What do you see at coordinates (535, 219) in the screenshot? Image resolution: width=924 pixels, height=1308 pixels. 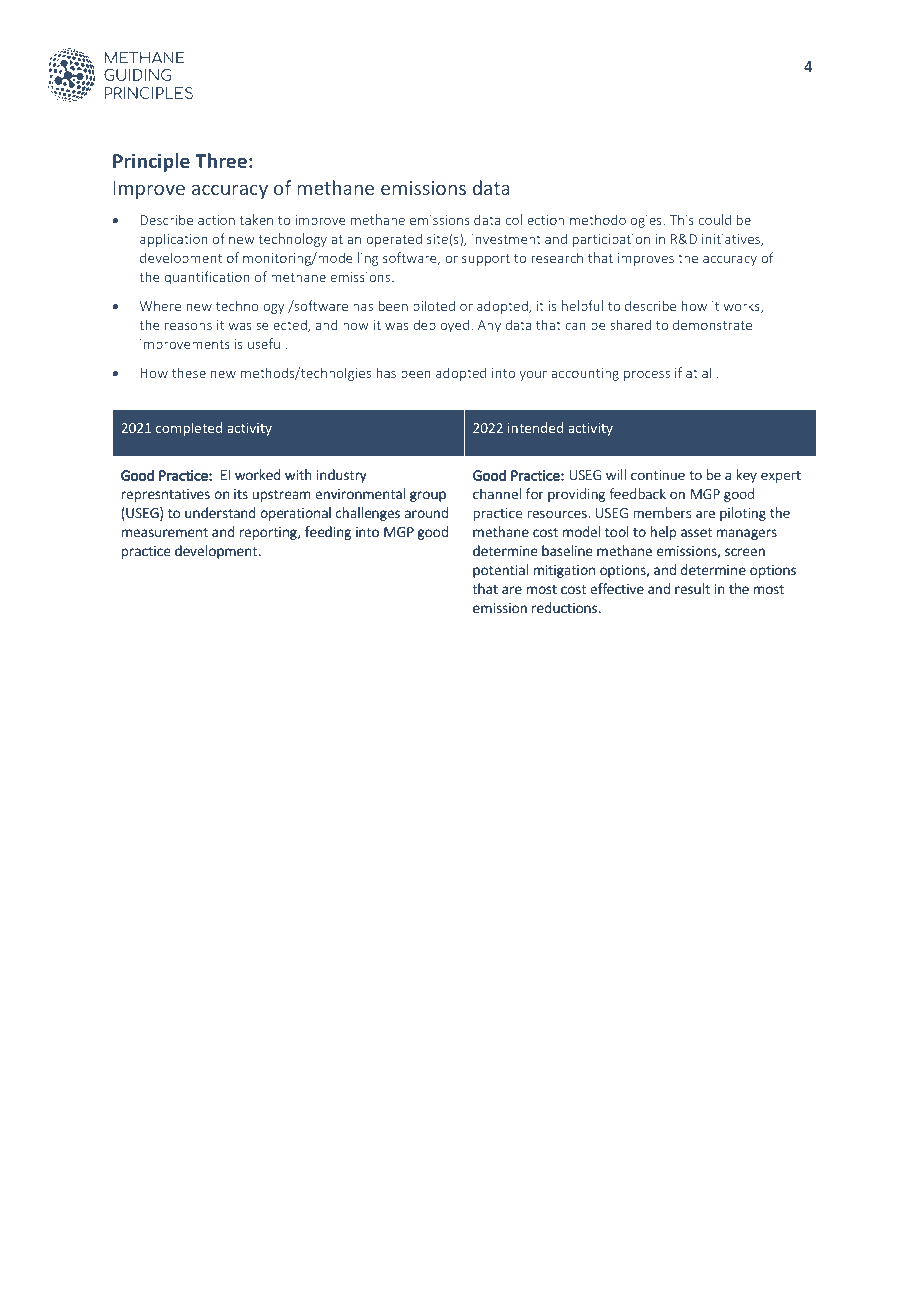 I see `collection` at bounding box center [535, 219].
